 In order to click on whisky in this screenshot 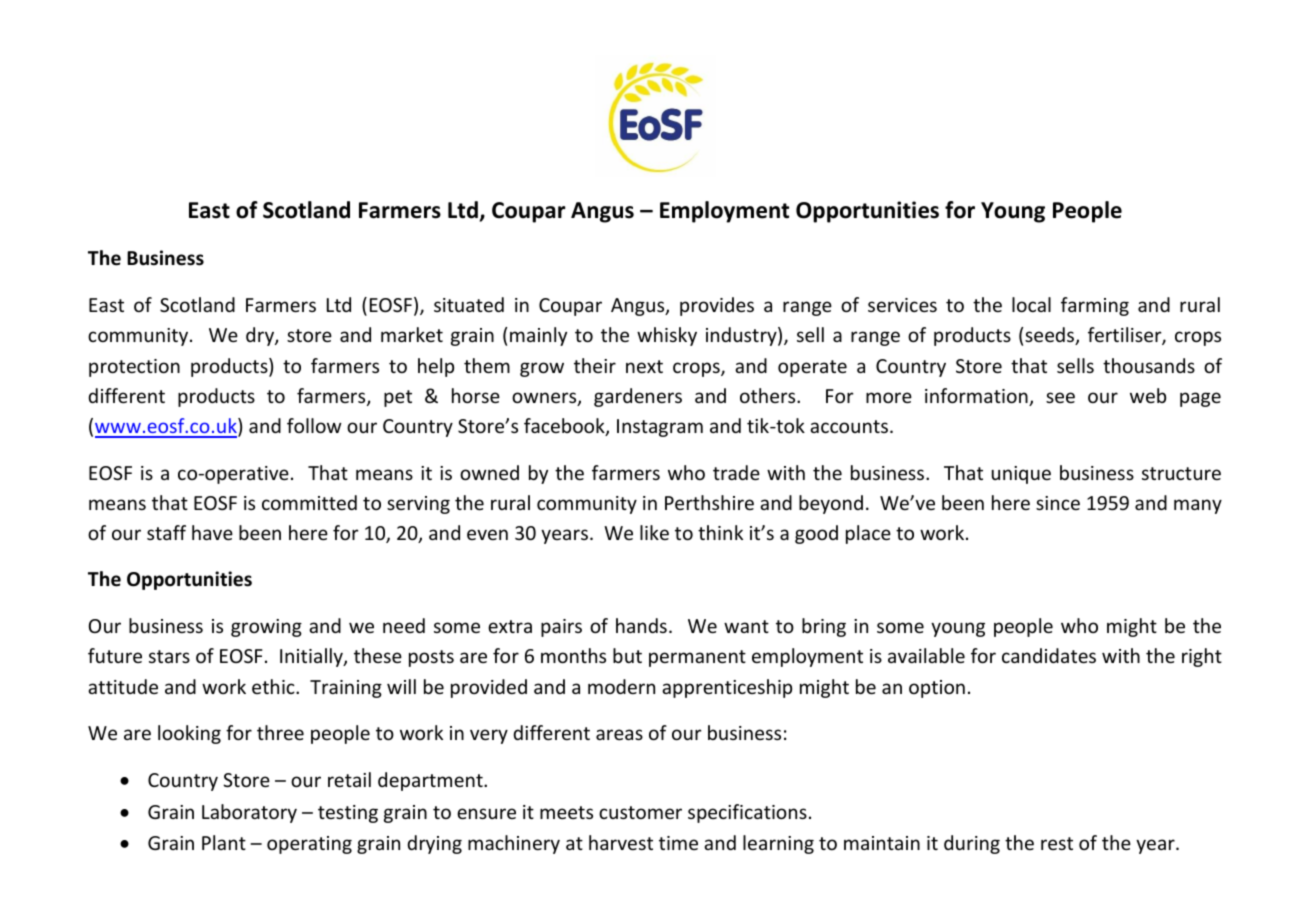, I will do `click(667, 336)`.
